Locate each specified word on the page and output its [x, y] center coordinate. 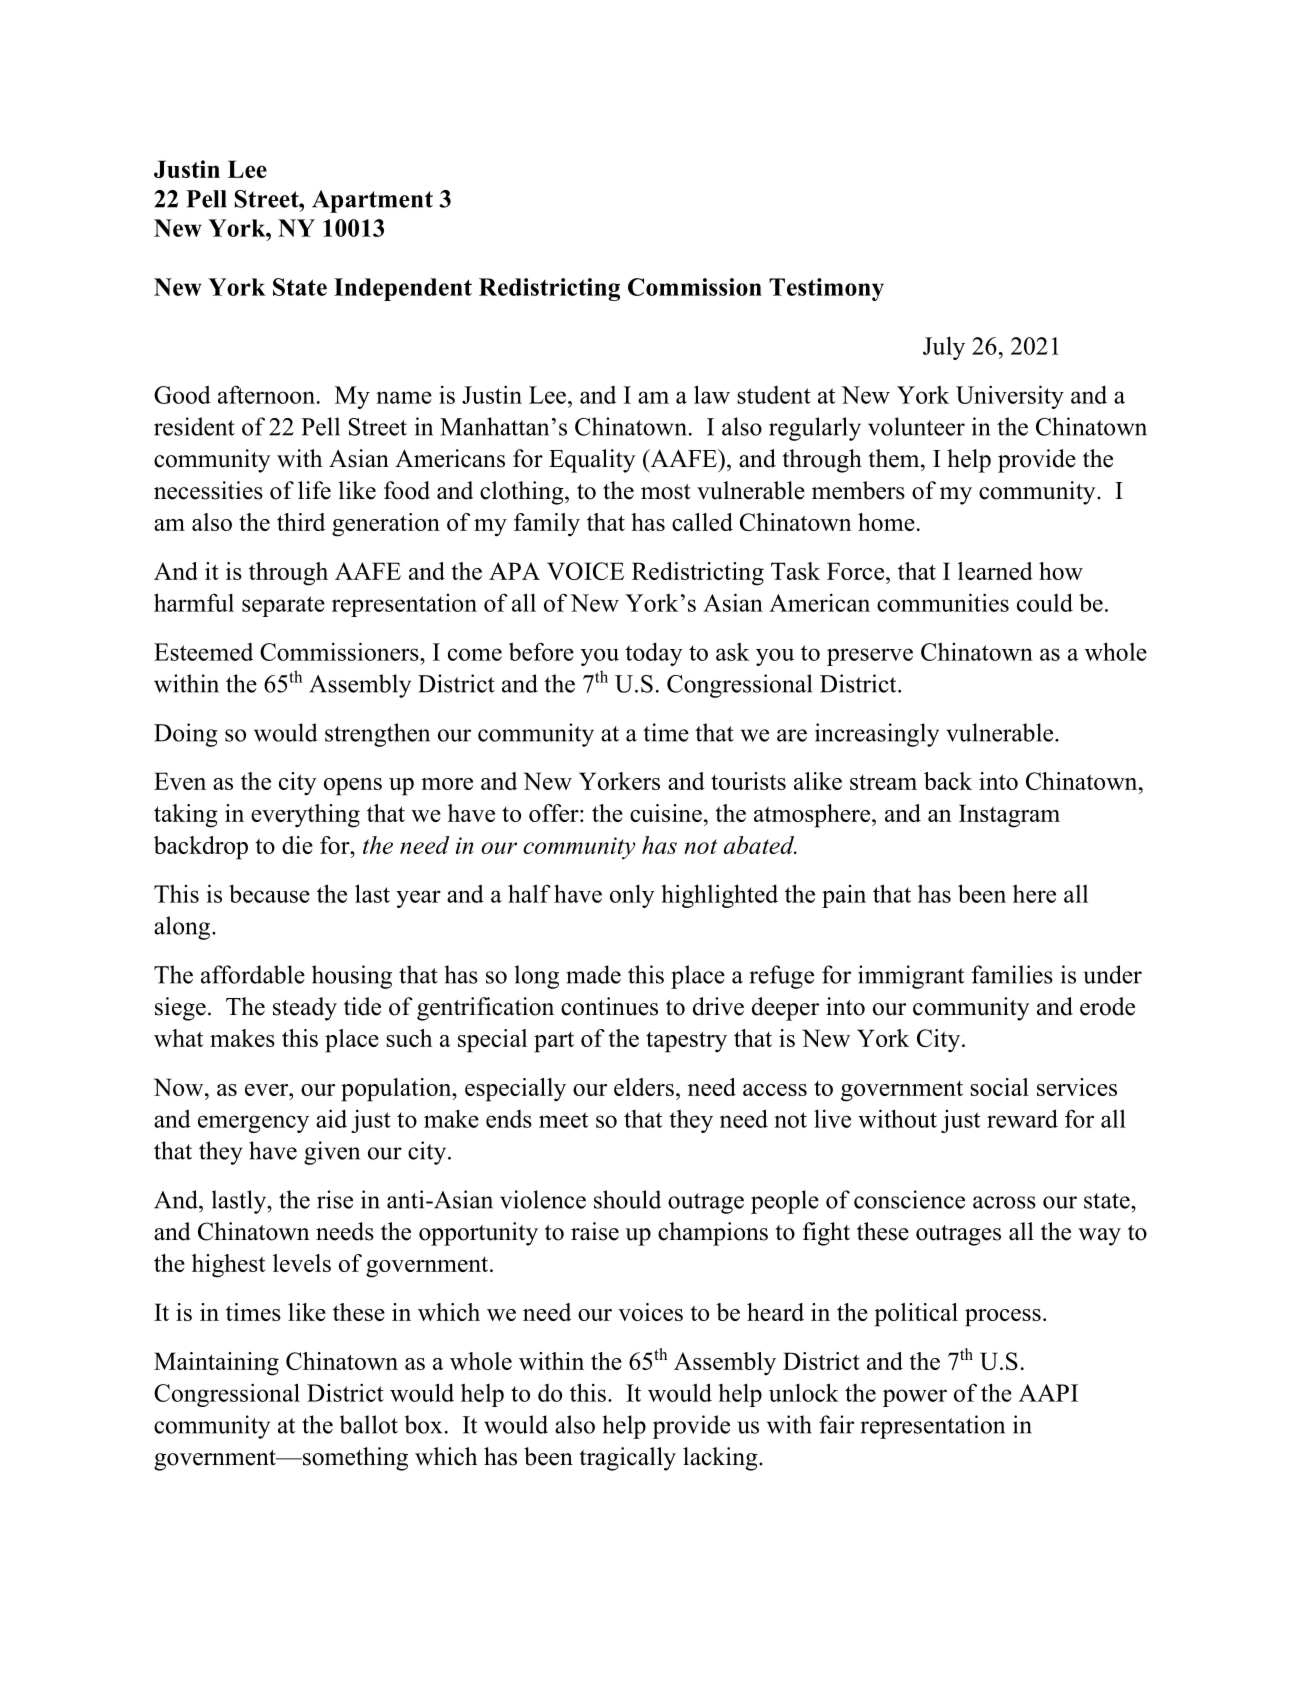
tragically [627, 1459]
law [712, 394]
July [944, 348]
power [915, 1398]
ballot [369, 1424]
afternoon [266, 394]
